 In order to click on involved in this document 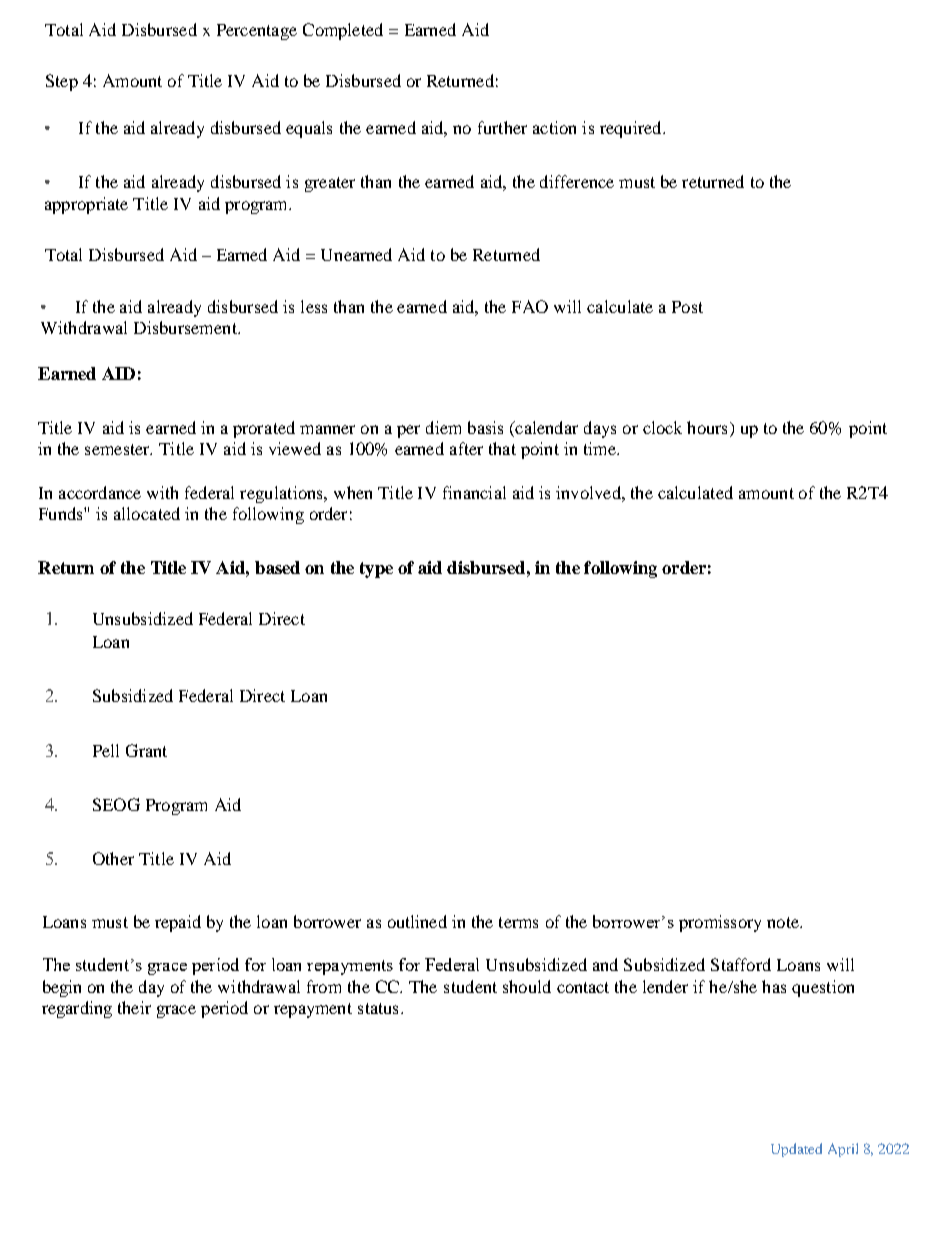, I will do `click(589, 492)`.
